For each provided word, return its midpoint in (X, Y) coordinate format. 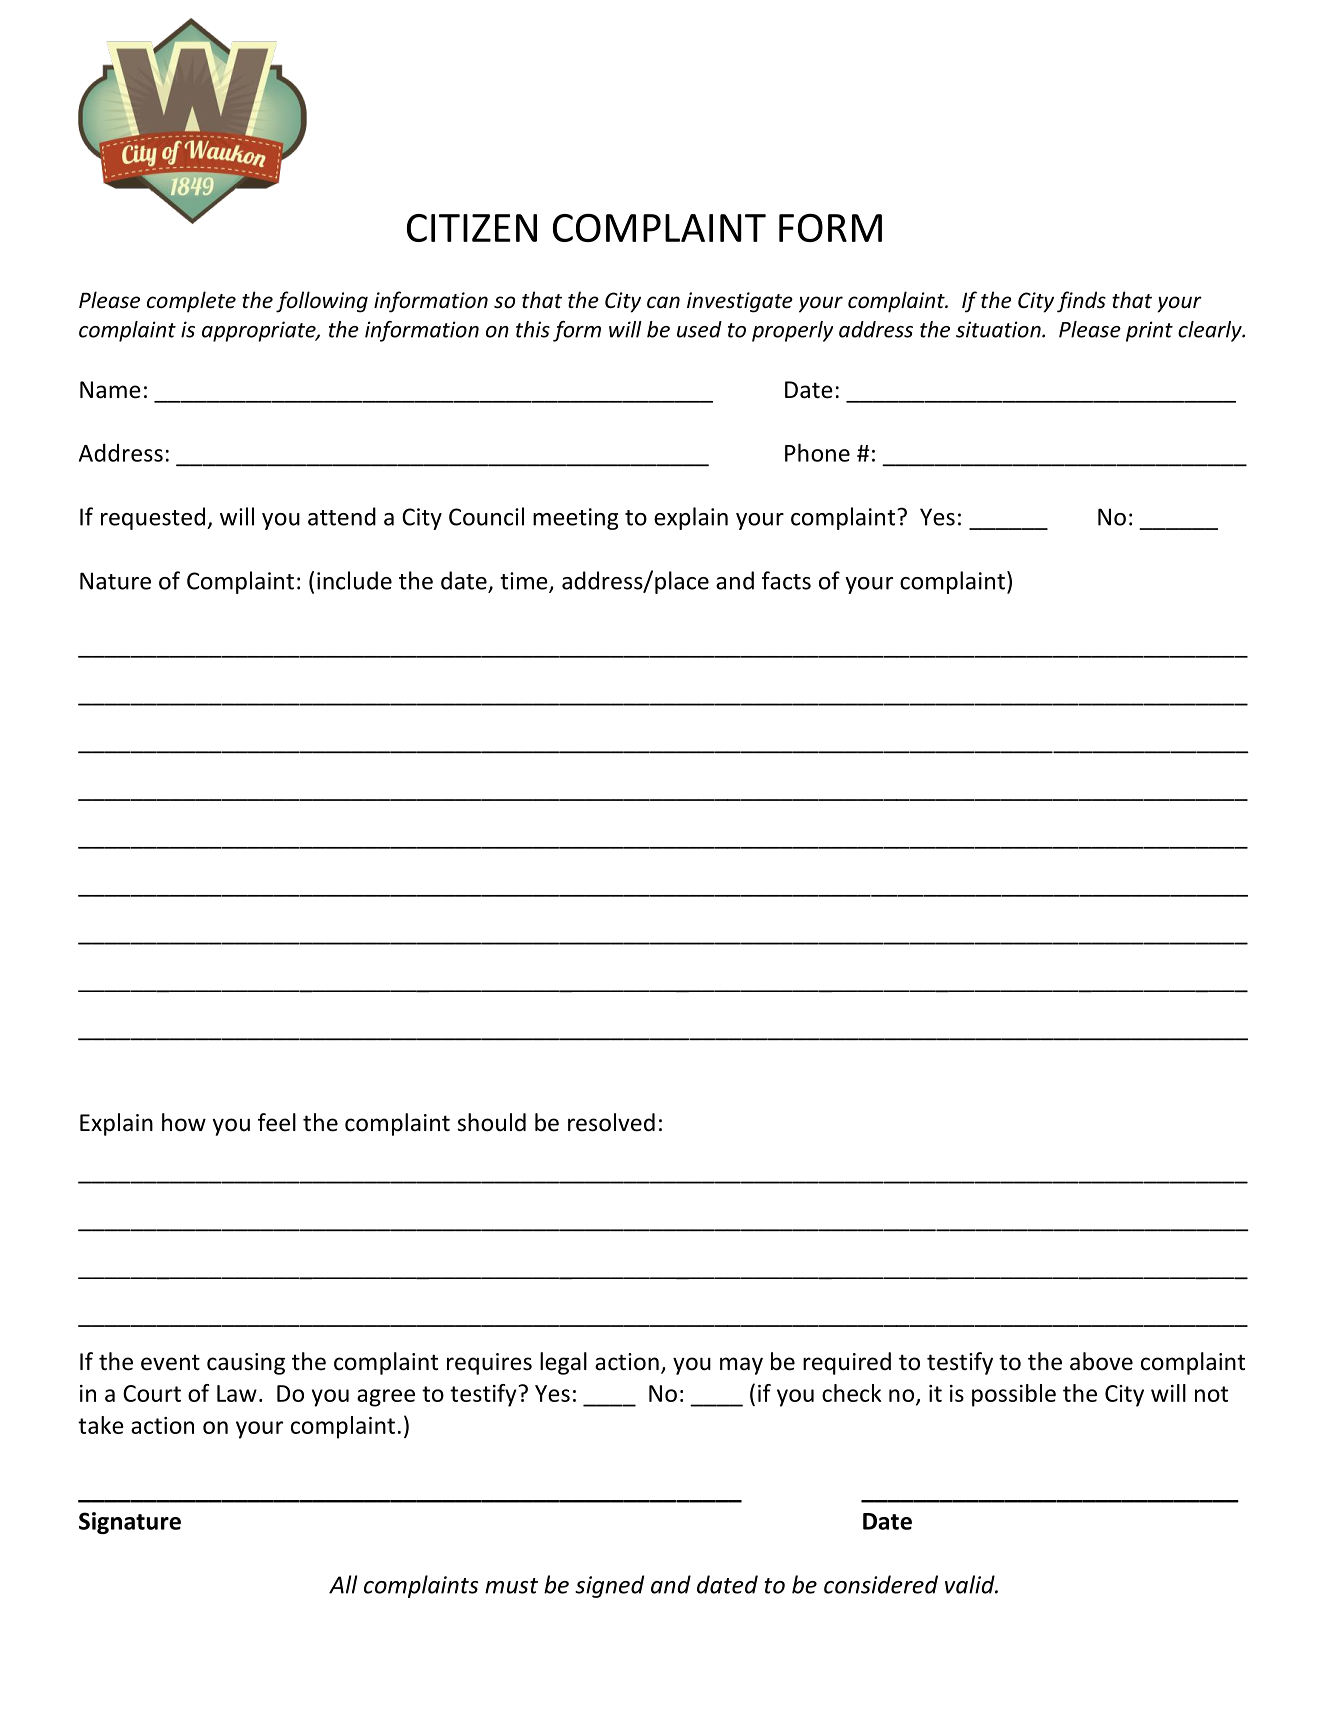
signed (609, 1586)
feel (277, 1122)
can (663, 302)
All (343, 1584)
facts (786, 580)
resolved (611, 1122)
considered (881, 1584)
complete (191, 302)
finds (1081, 302)
